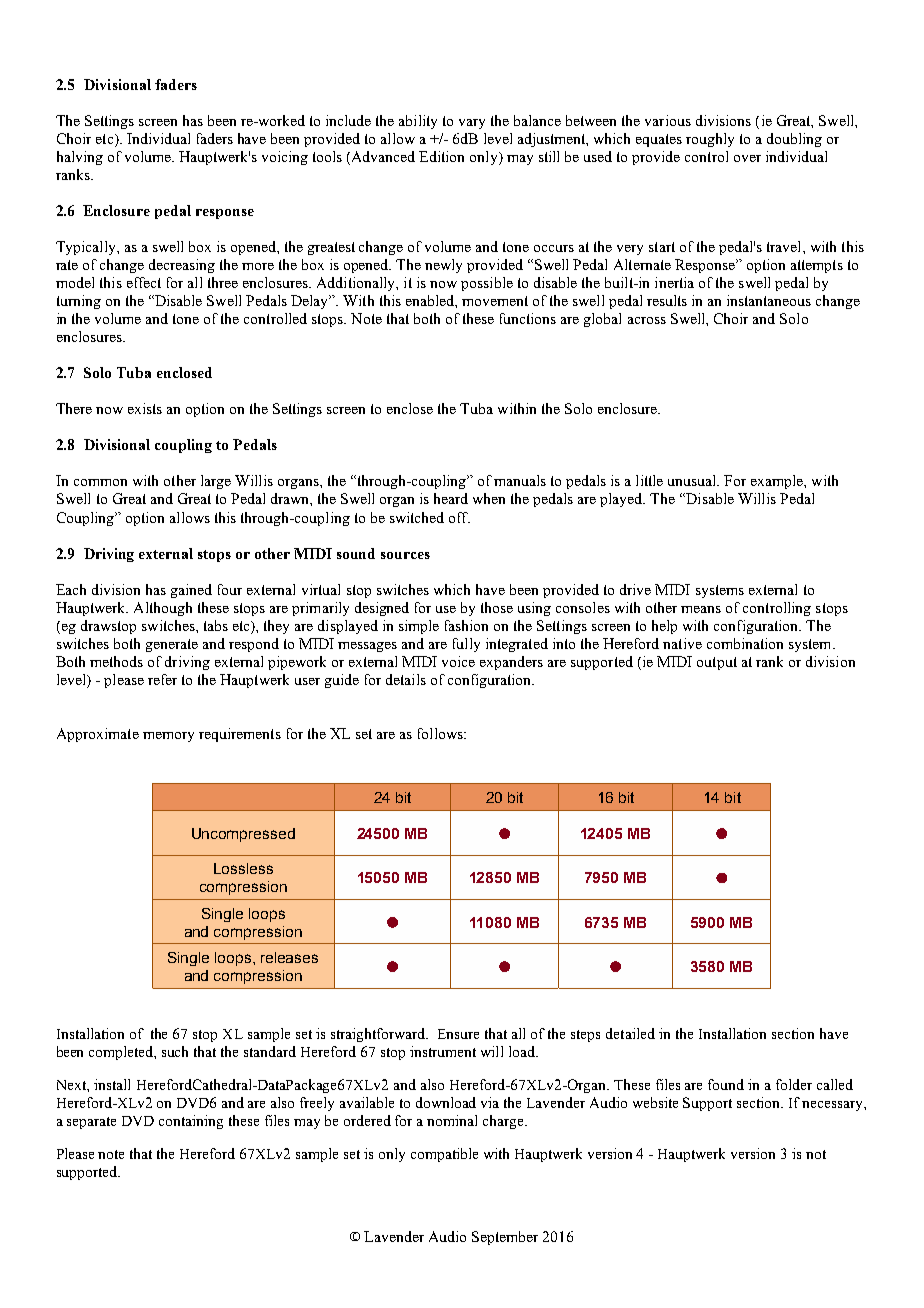  I want to click on releases, so click(289, 957).
